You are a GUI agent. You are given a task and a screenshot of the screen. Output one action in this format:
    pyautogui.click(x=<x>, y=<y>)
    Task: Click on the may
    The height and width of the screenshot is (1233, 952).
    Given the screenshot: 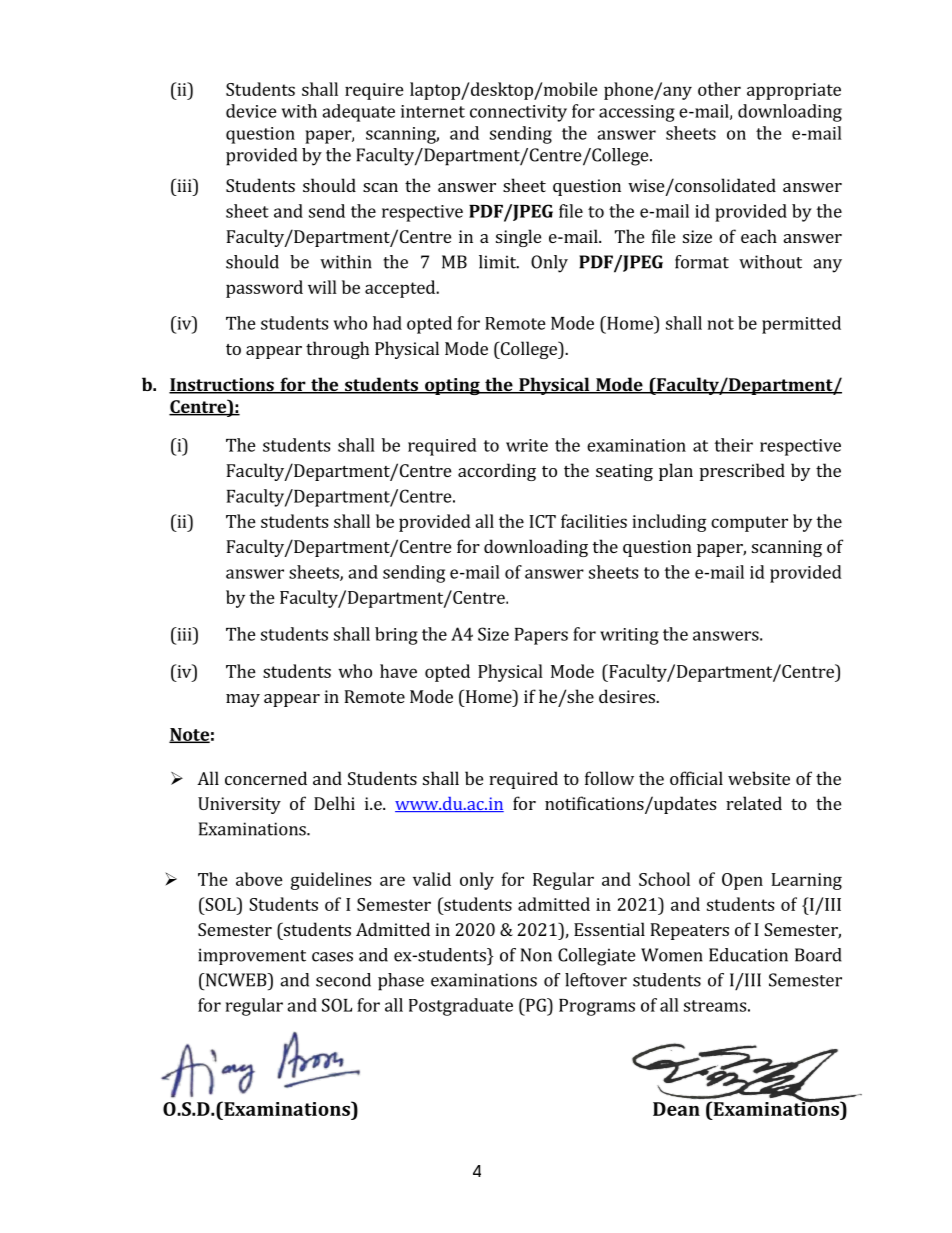 What is the action you would take?
    pyautogui.click(x=243, y=700)
